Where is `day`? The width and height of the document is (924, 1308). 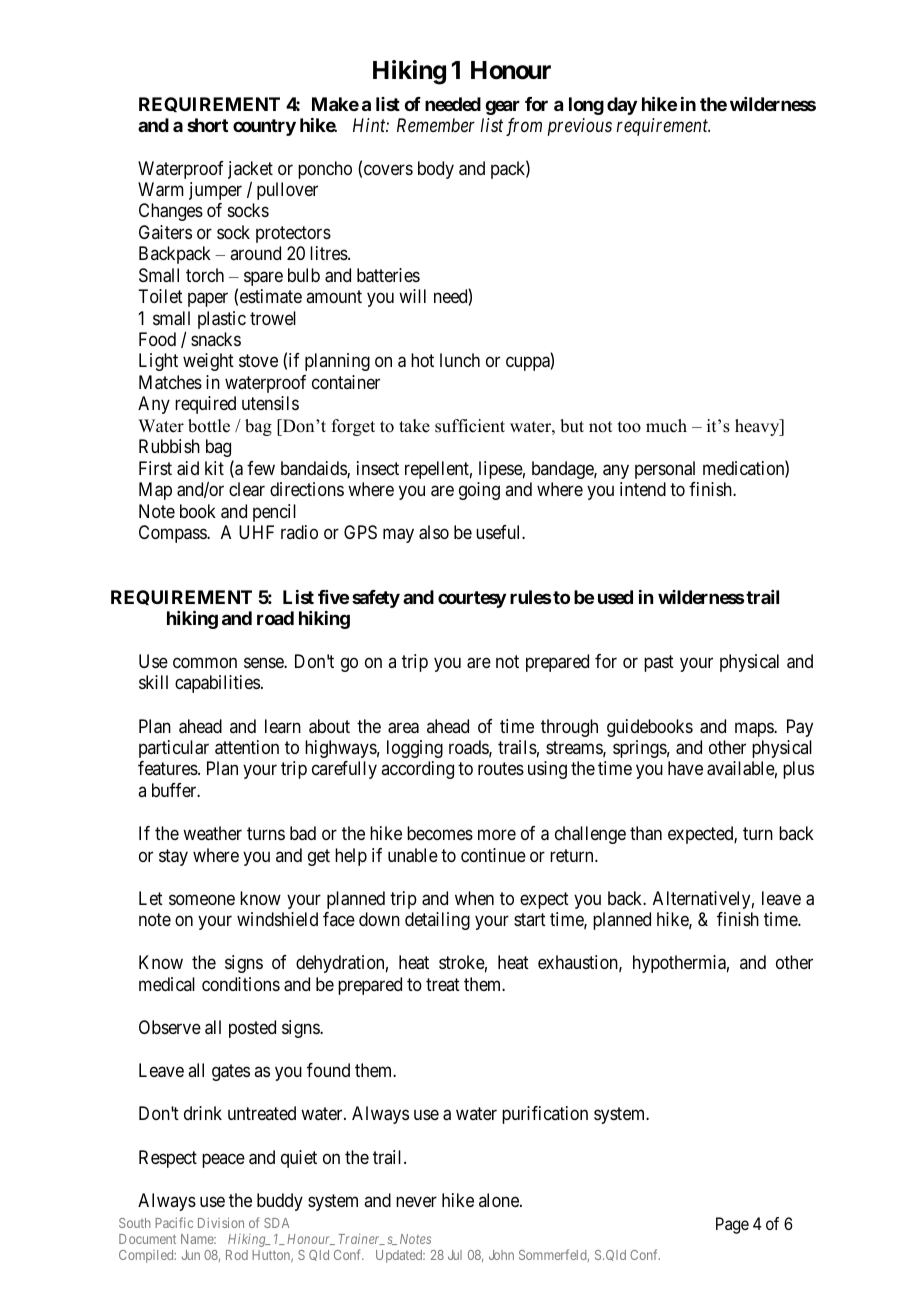 day is located at coordinates (622, 106).
